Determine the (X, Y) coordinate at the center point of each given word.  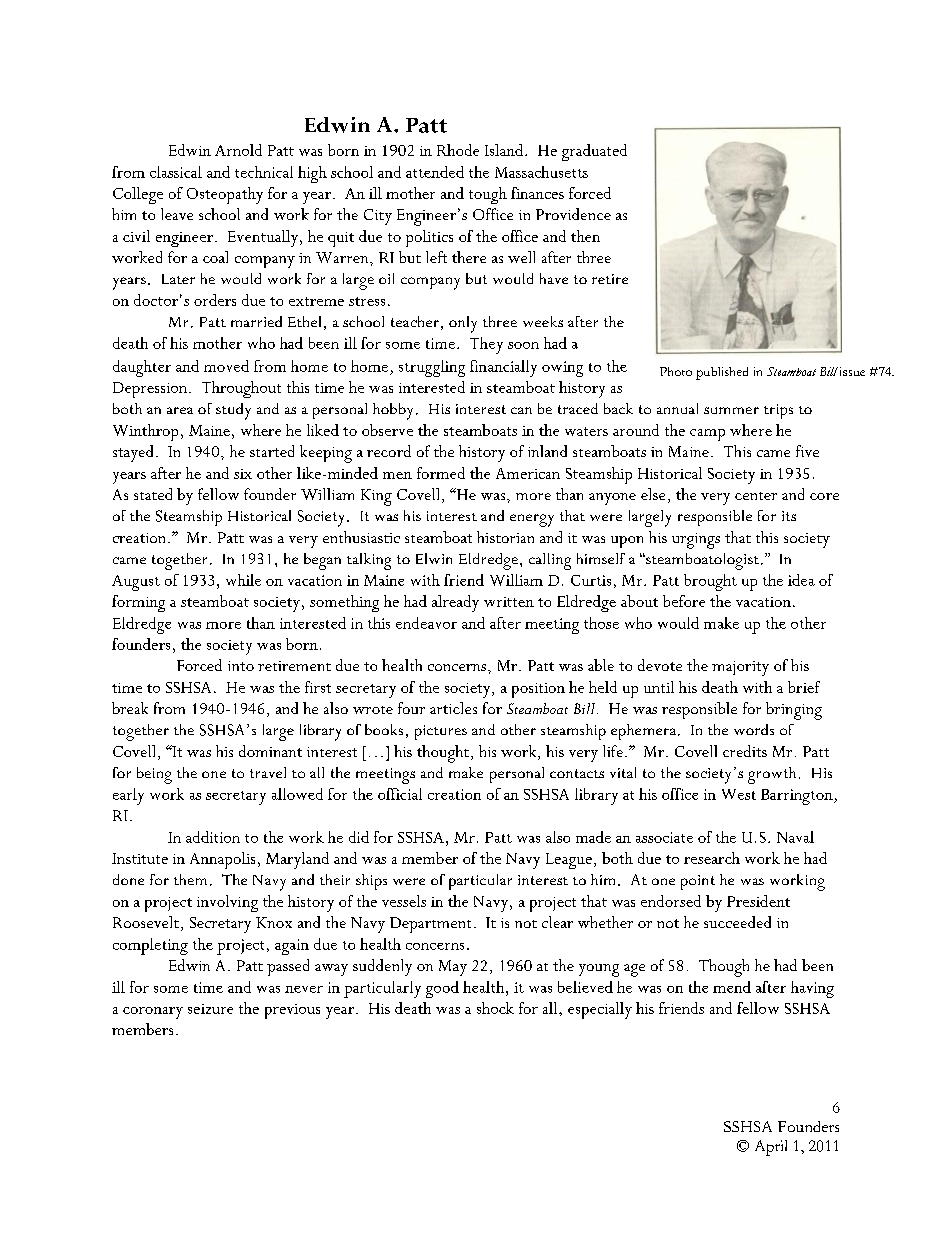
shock (495, 1008)
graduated (594, 152)
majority (740, 668)
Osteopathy (225, 195)
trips (778, 411)
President (758, 901)
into (241, 666)
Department (430, 925)
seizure (210, 1009)
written (509, 602)
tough (488, 195)
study (233, 411)
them (190, 879)
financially (503, 368)
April (771, 1148)
